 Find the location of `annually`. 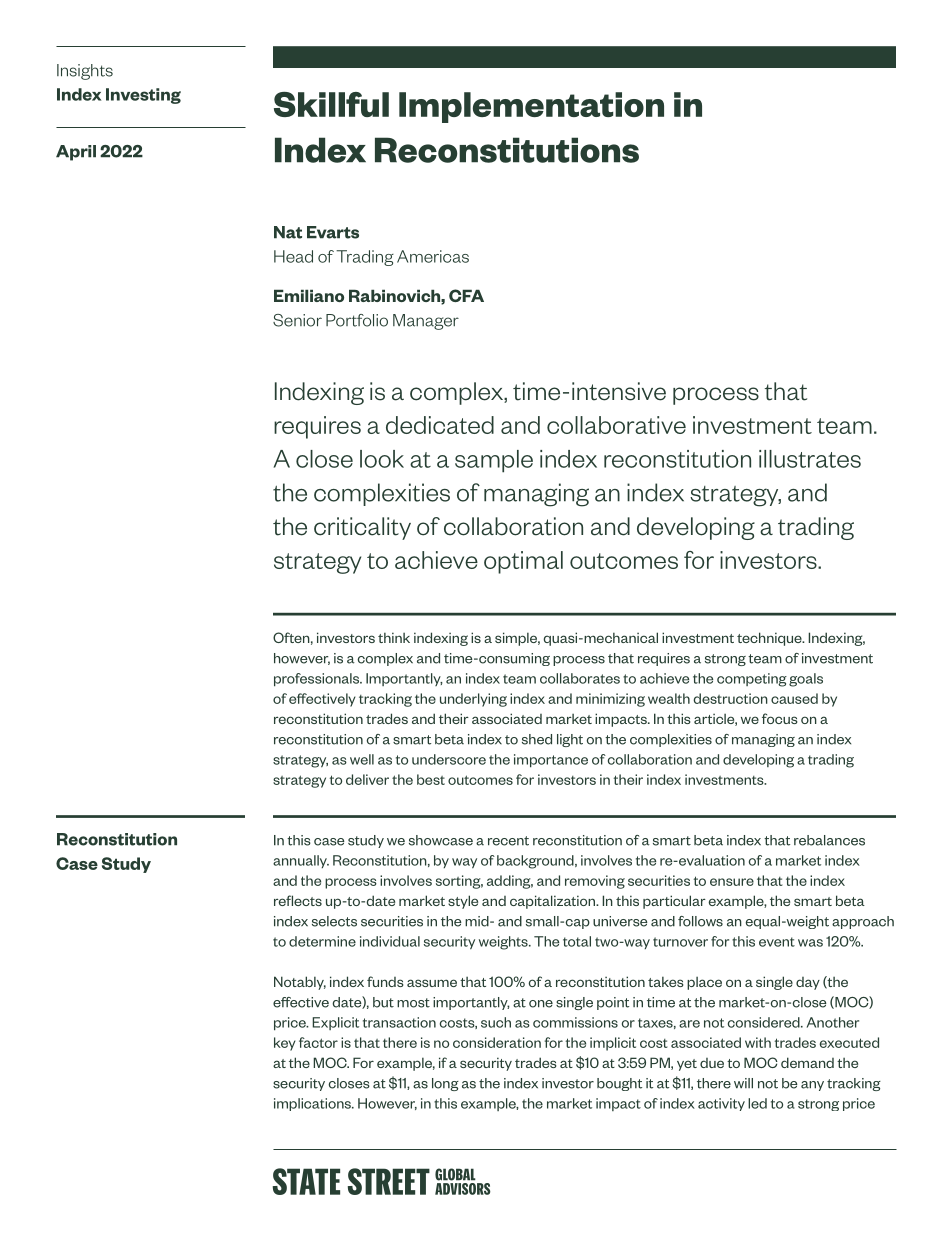

annually is located at coordinates (301, 861).
